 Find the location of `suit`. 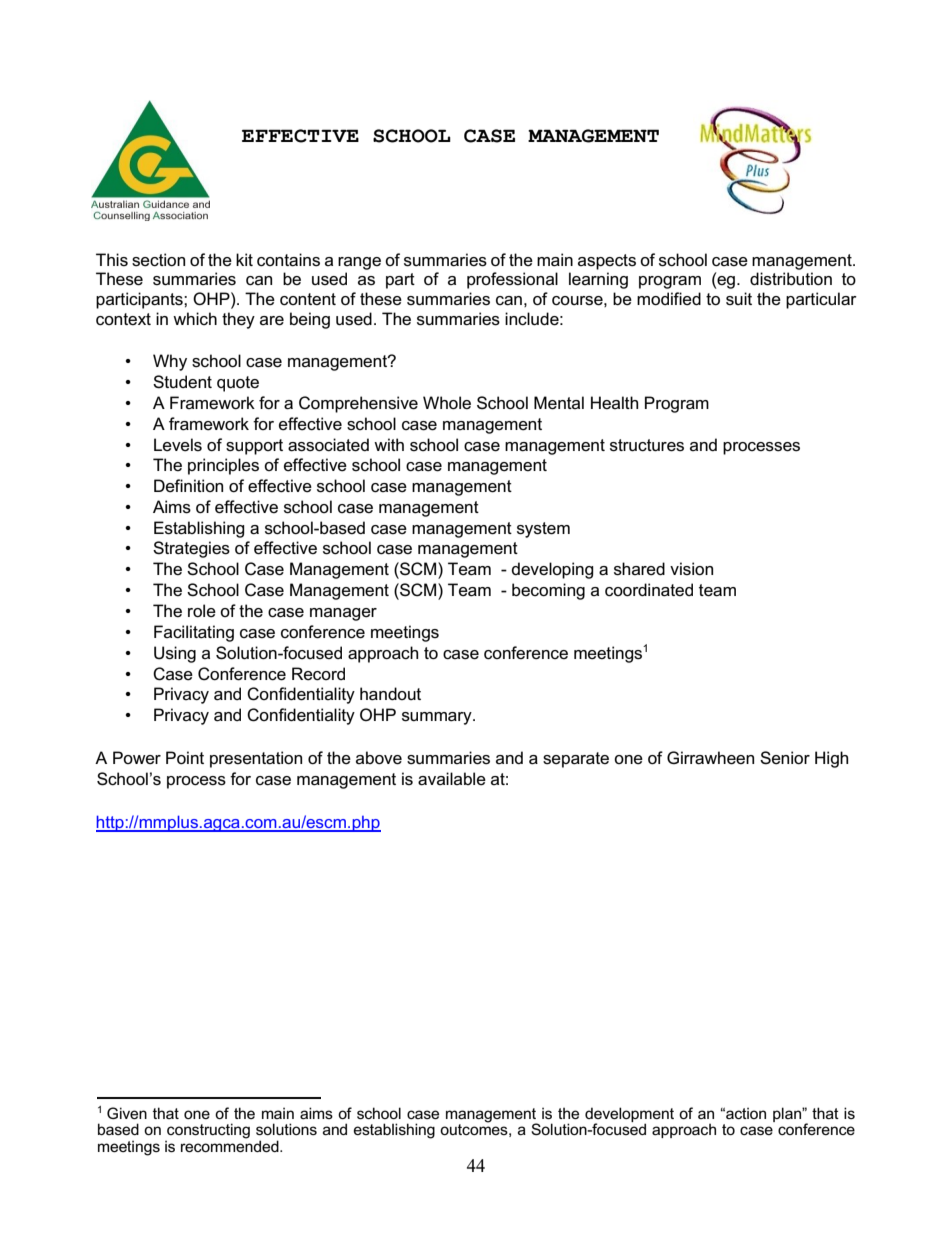

suit is located at coordinates (739, 299).
